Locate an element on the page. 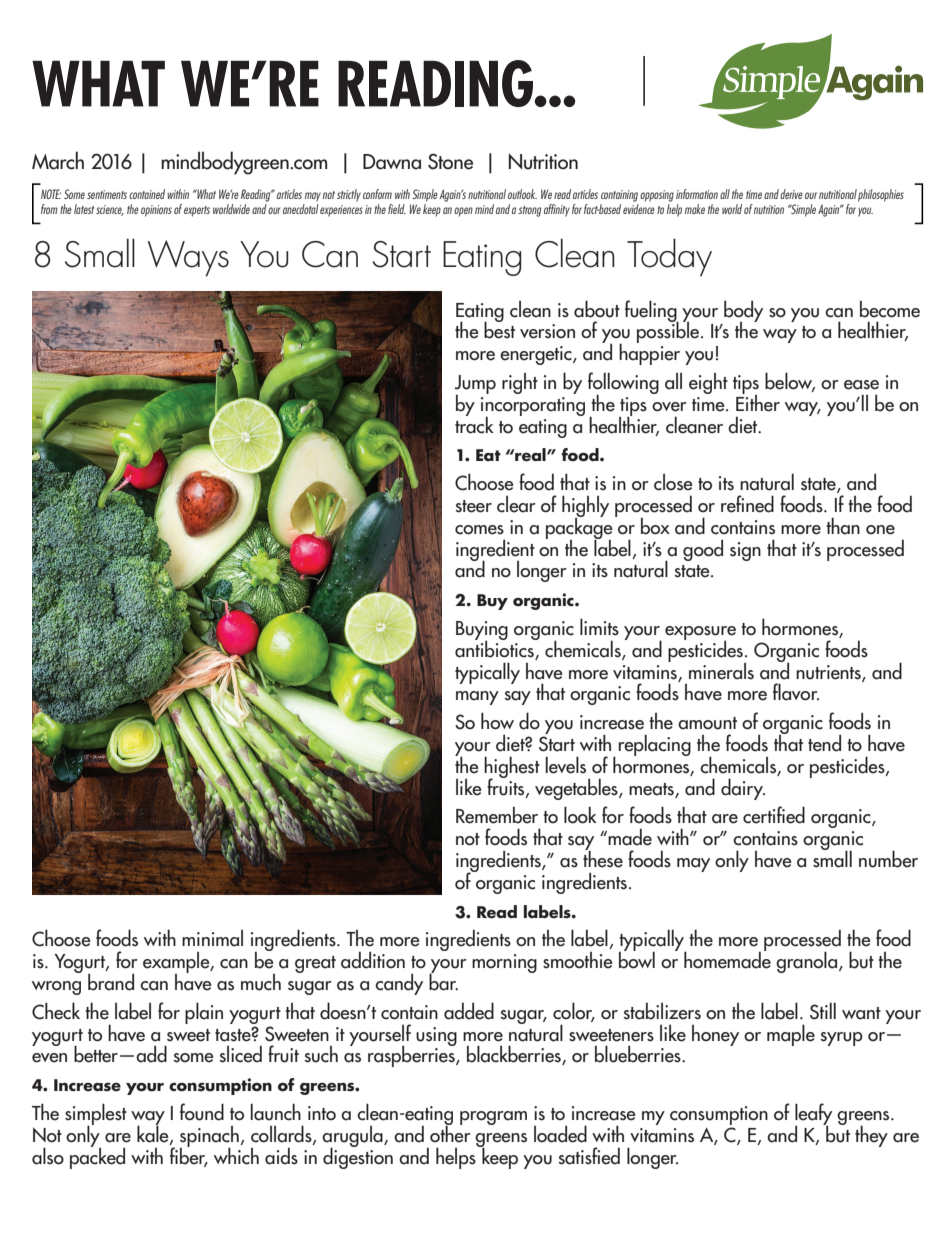 The height and width of the page is (1233, 952). steer is located at coordinates (473, 506).
